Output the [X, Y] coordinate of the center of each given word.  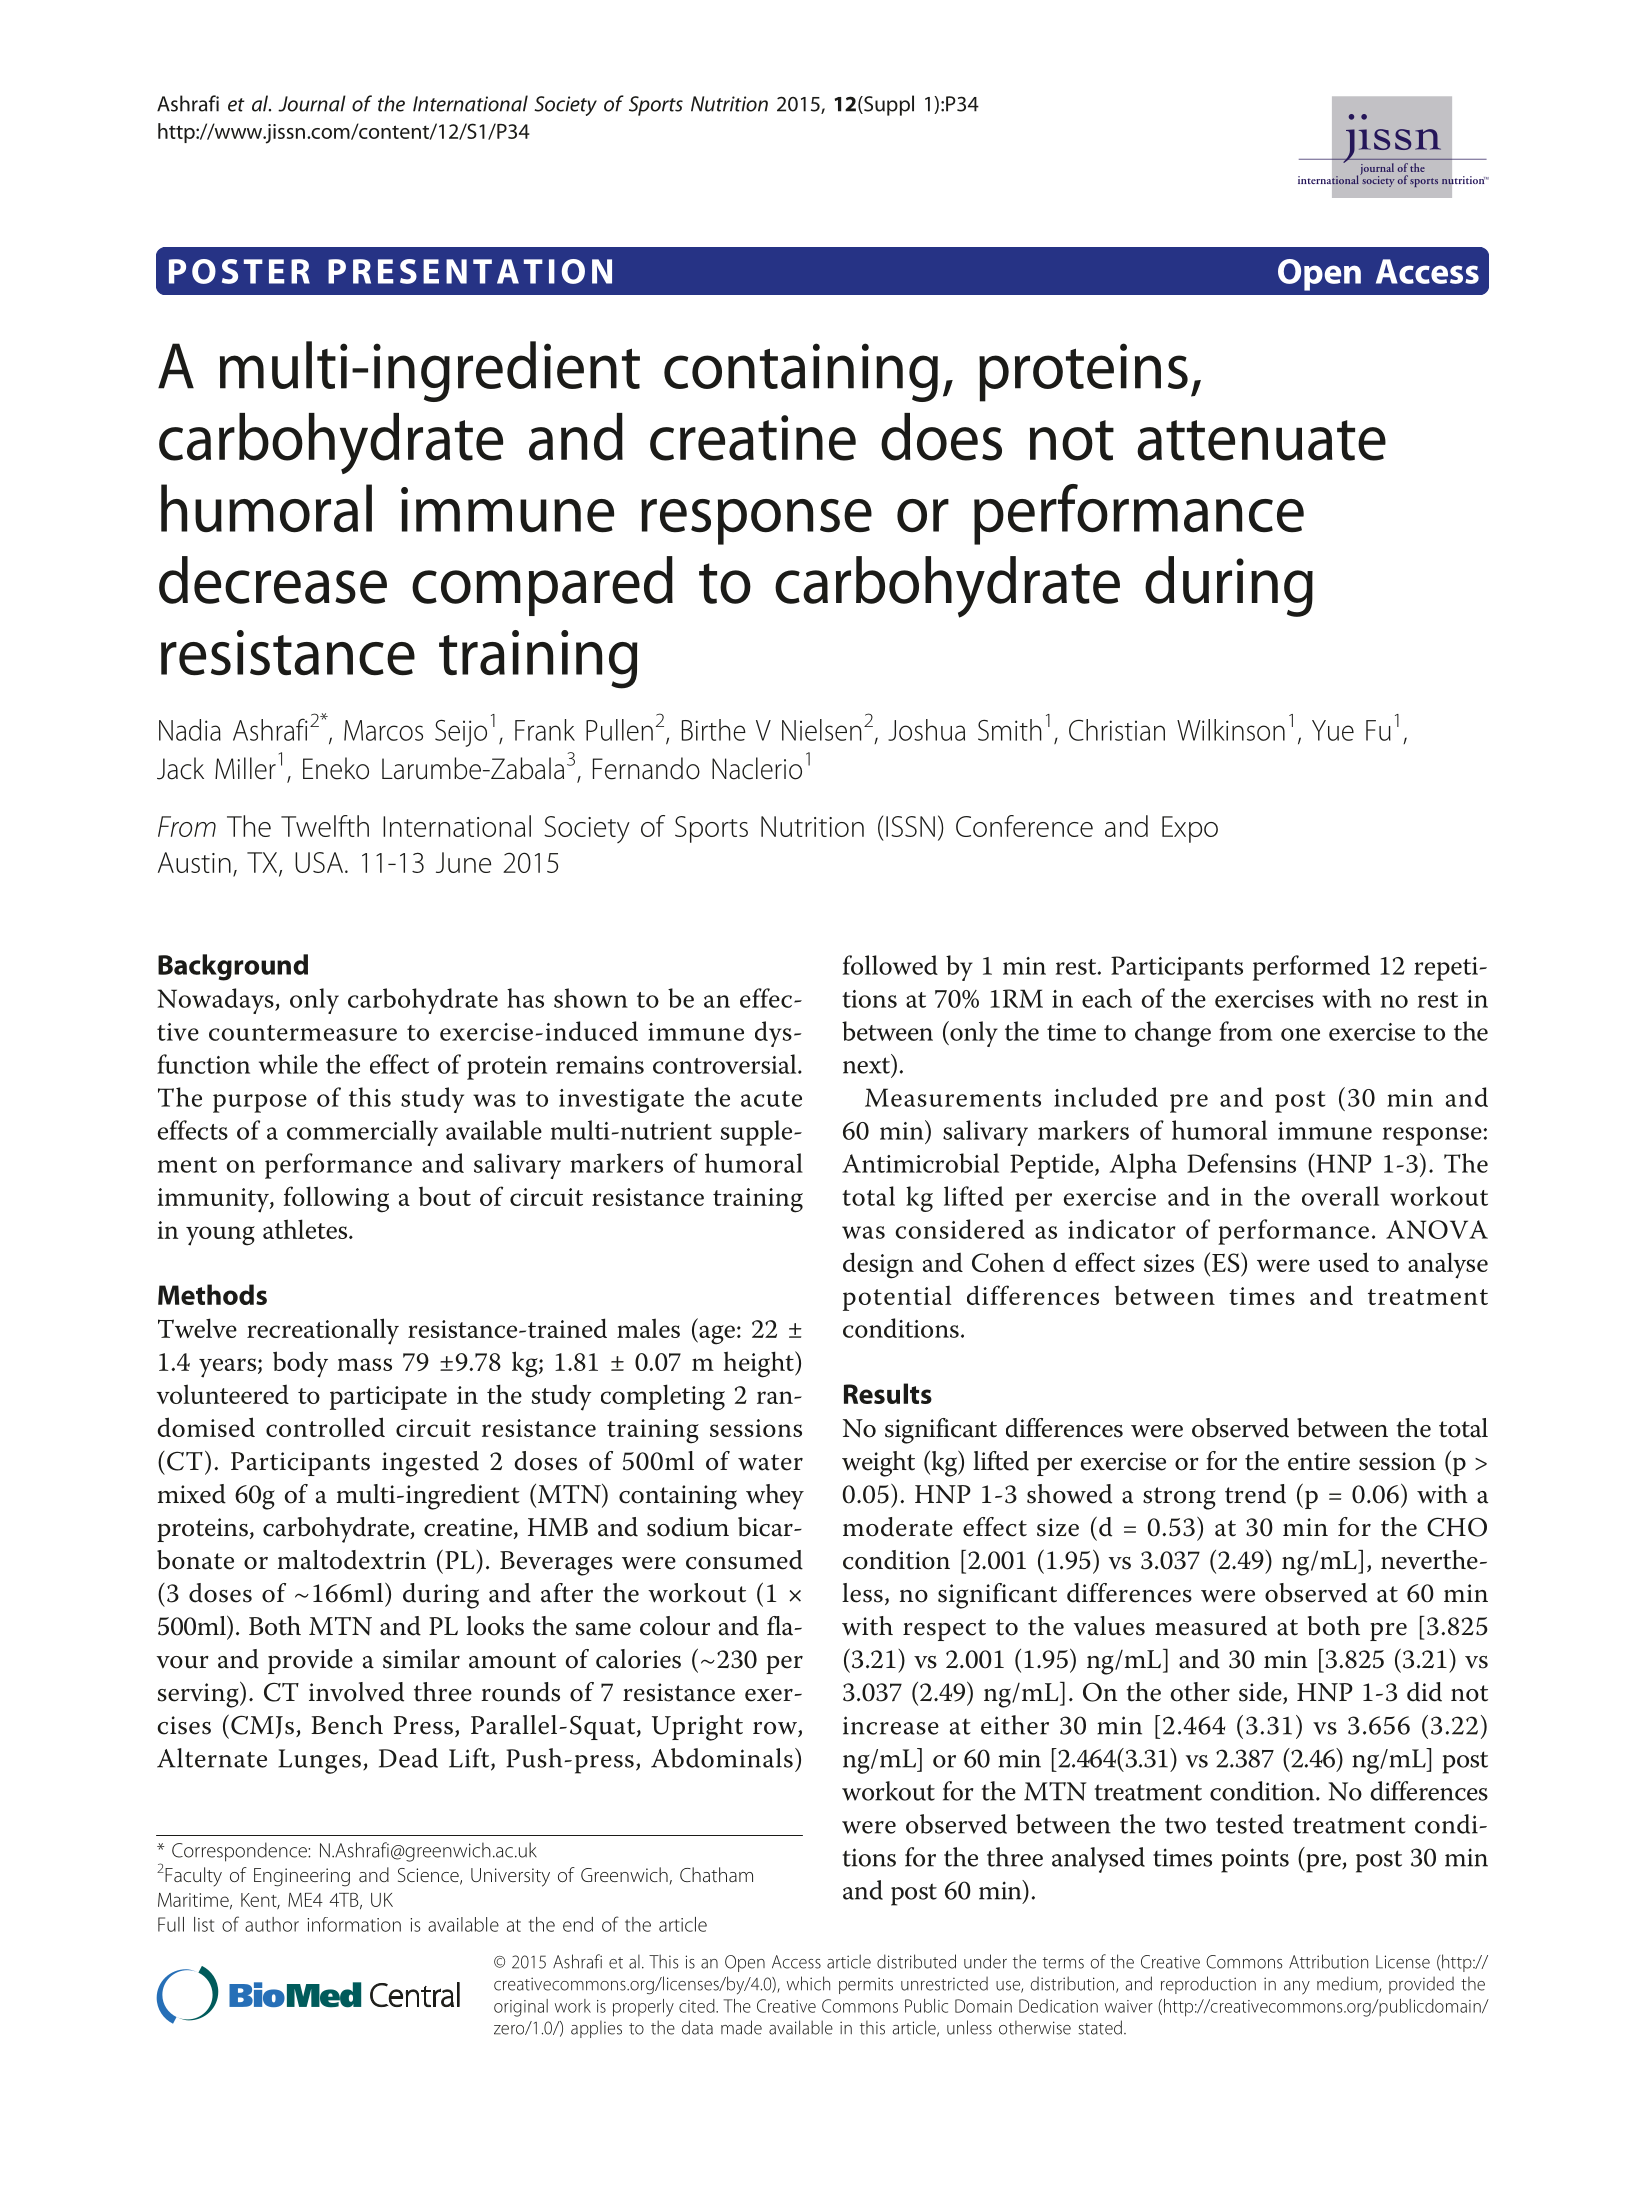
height [760, 1364]
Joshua [926, 730]
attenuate [1261, 440]
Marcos [383, 730]
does [941, 437]
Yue [1333, 730]
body [300, 1364]
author [272, 1924]
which [808, 1983]
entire [1319, 1461]
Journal [312, 103]
